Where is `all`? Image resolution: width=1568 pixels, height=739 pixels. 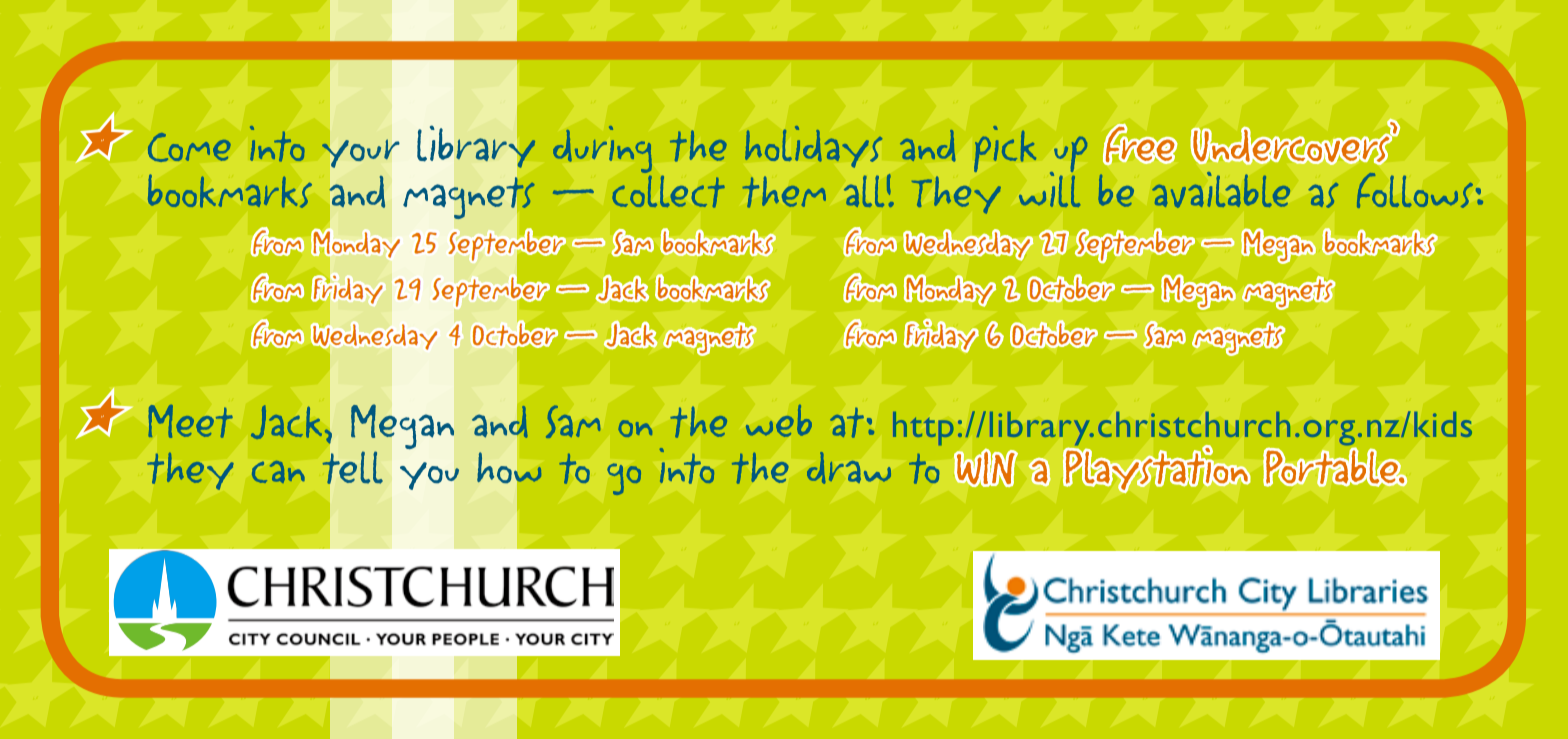 all is located at coordinates (864, 191).
